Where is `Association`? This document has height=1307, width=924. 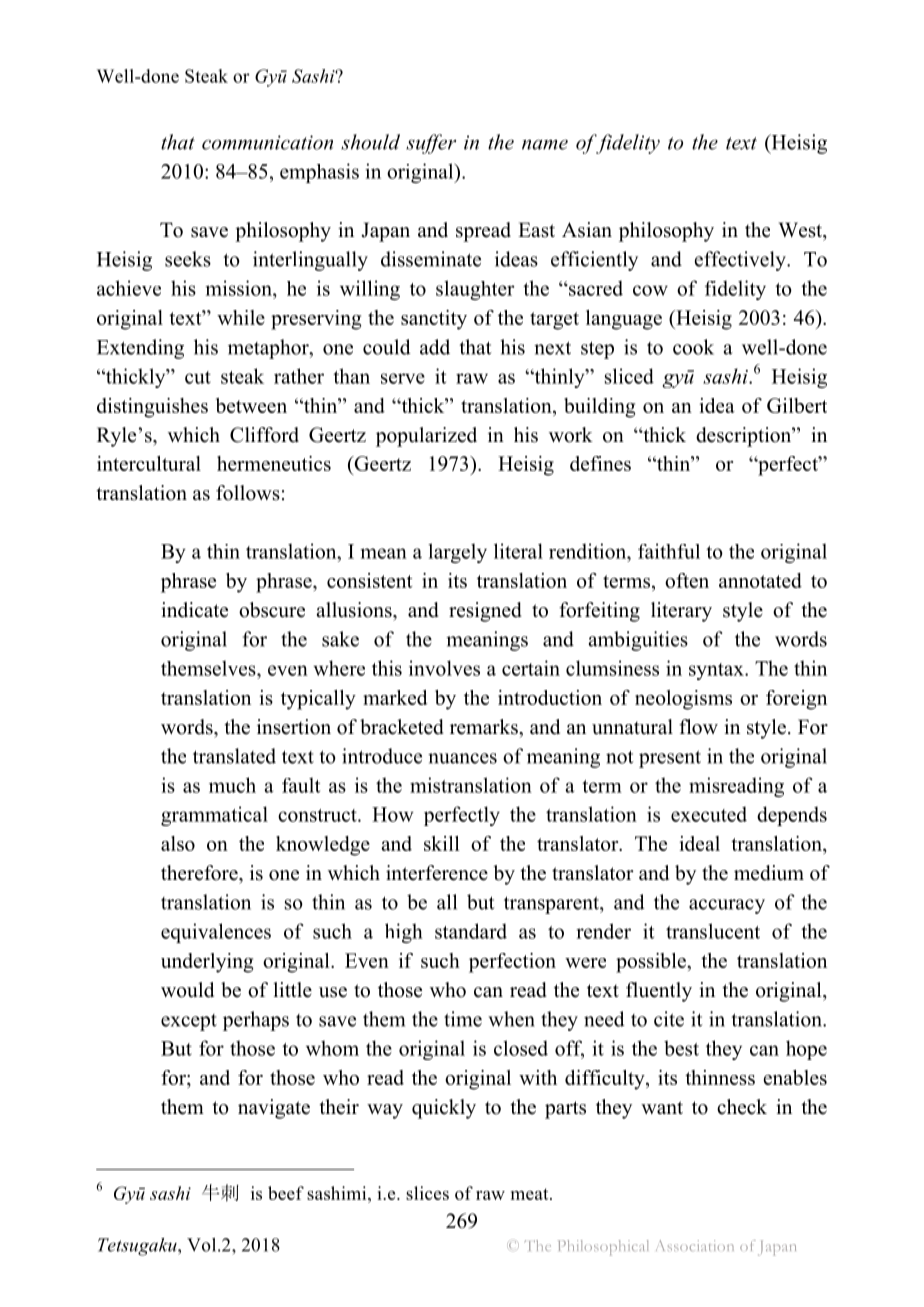 Association is located at coordinates (695, 1245).
